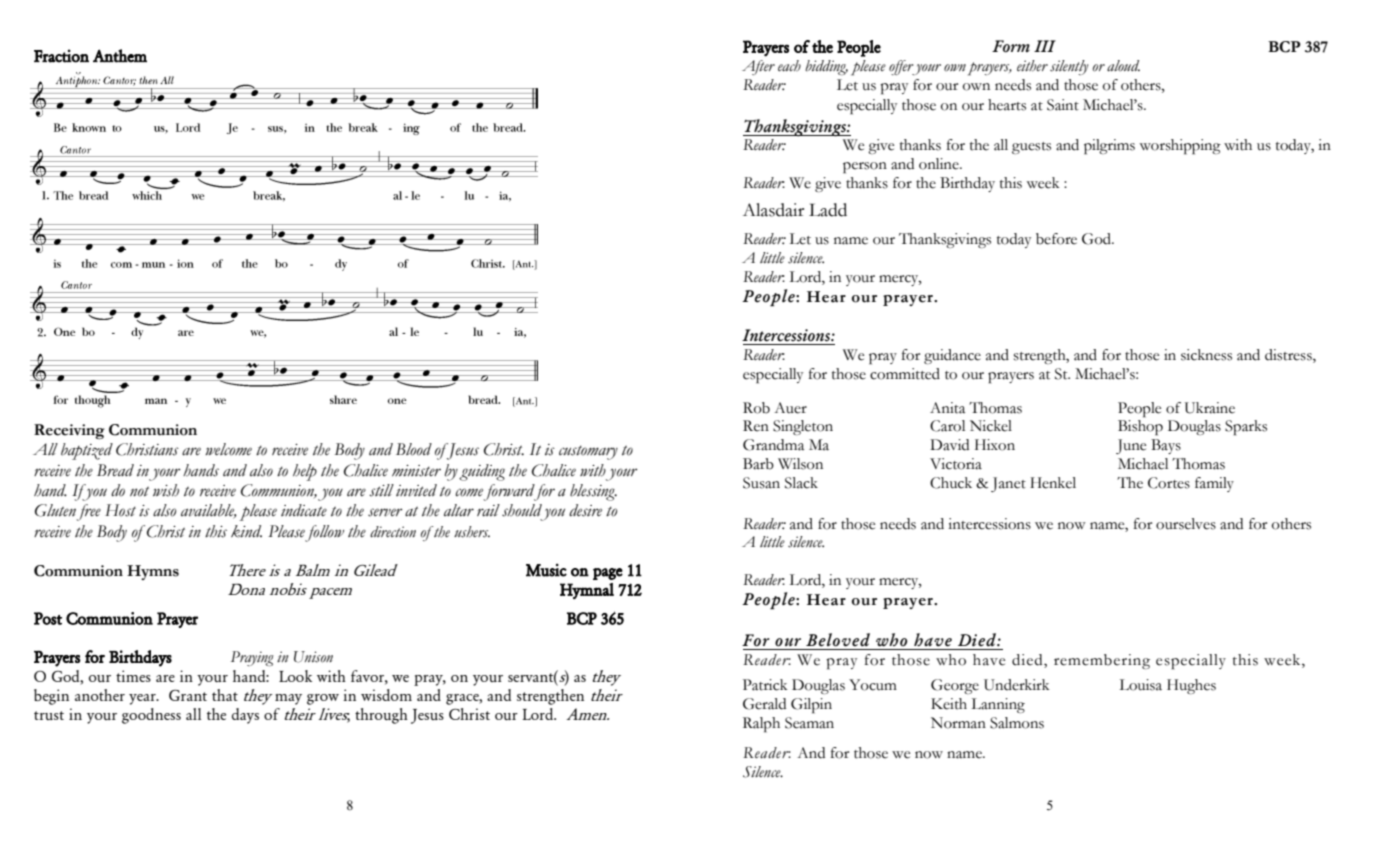 This screenshot has height=850, width=1400. I want to click on Gerald, so click(764, 704).
